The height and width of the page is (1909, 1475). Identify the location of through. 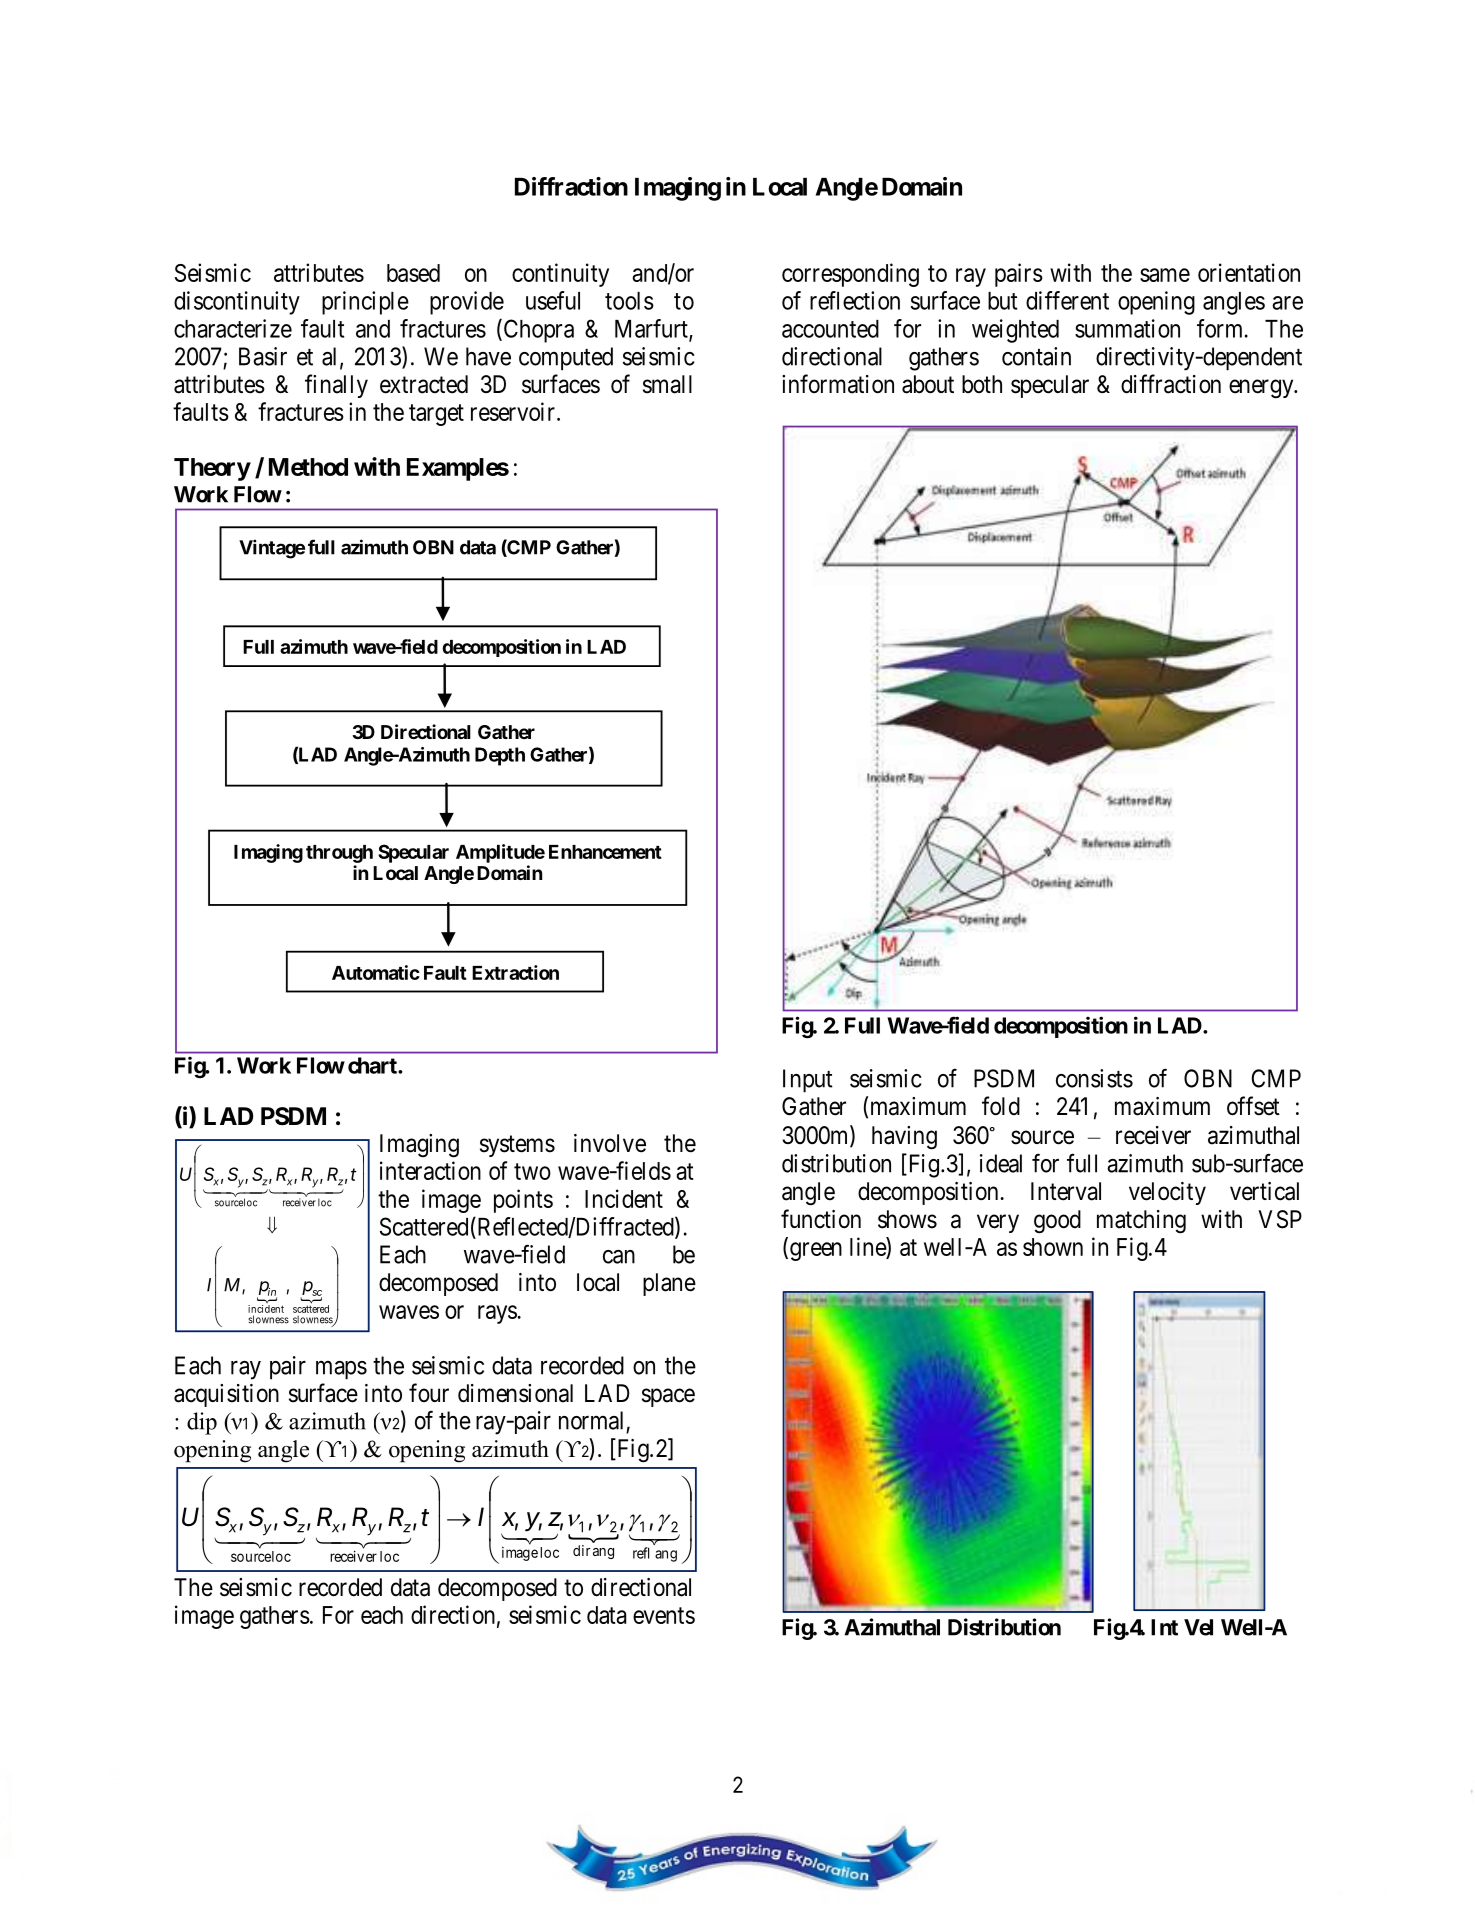
(339, 854).
